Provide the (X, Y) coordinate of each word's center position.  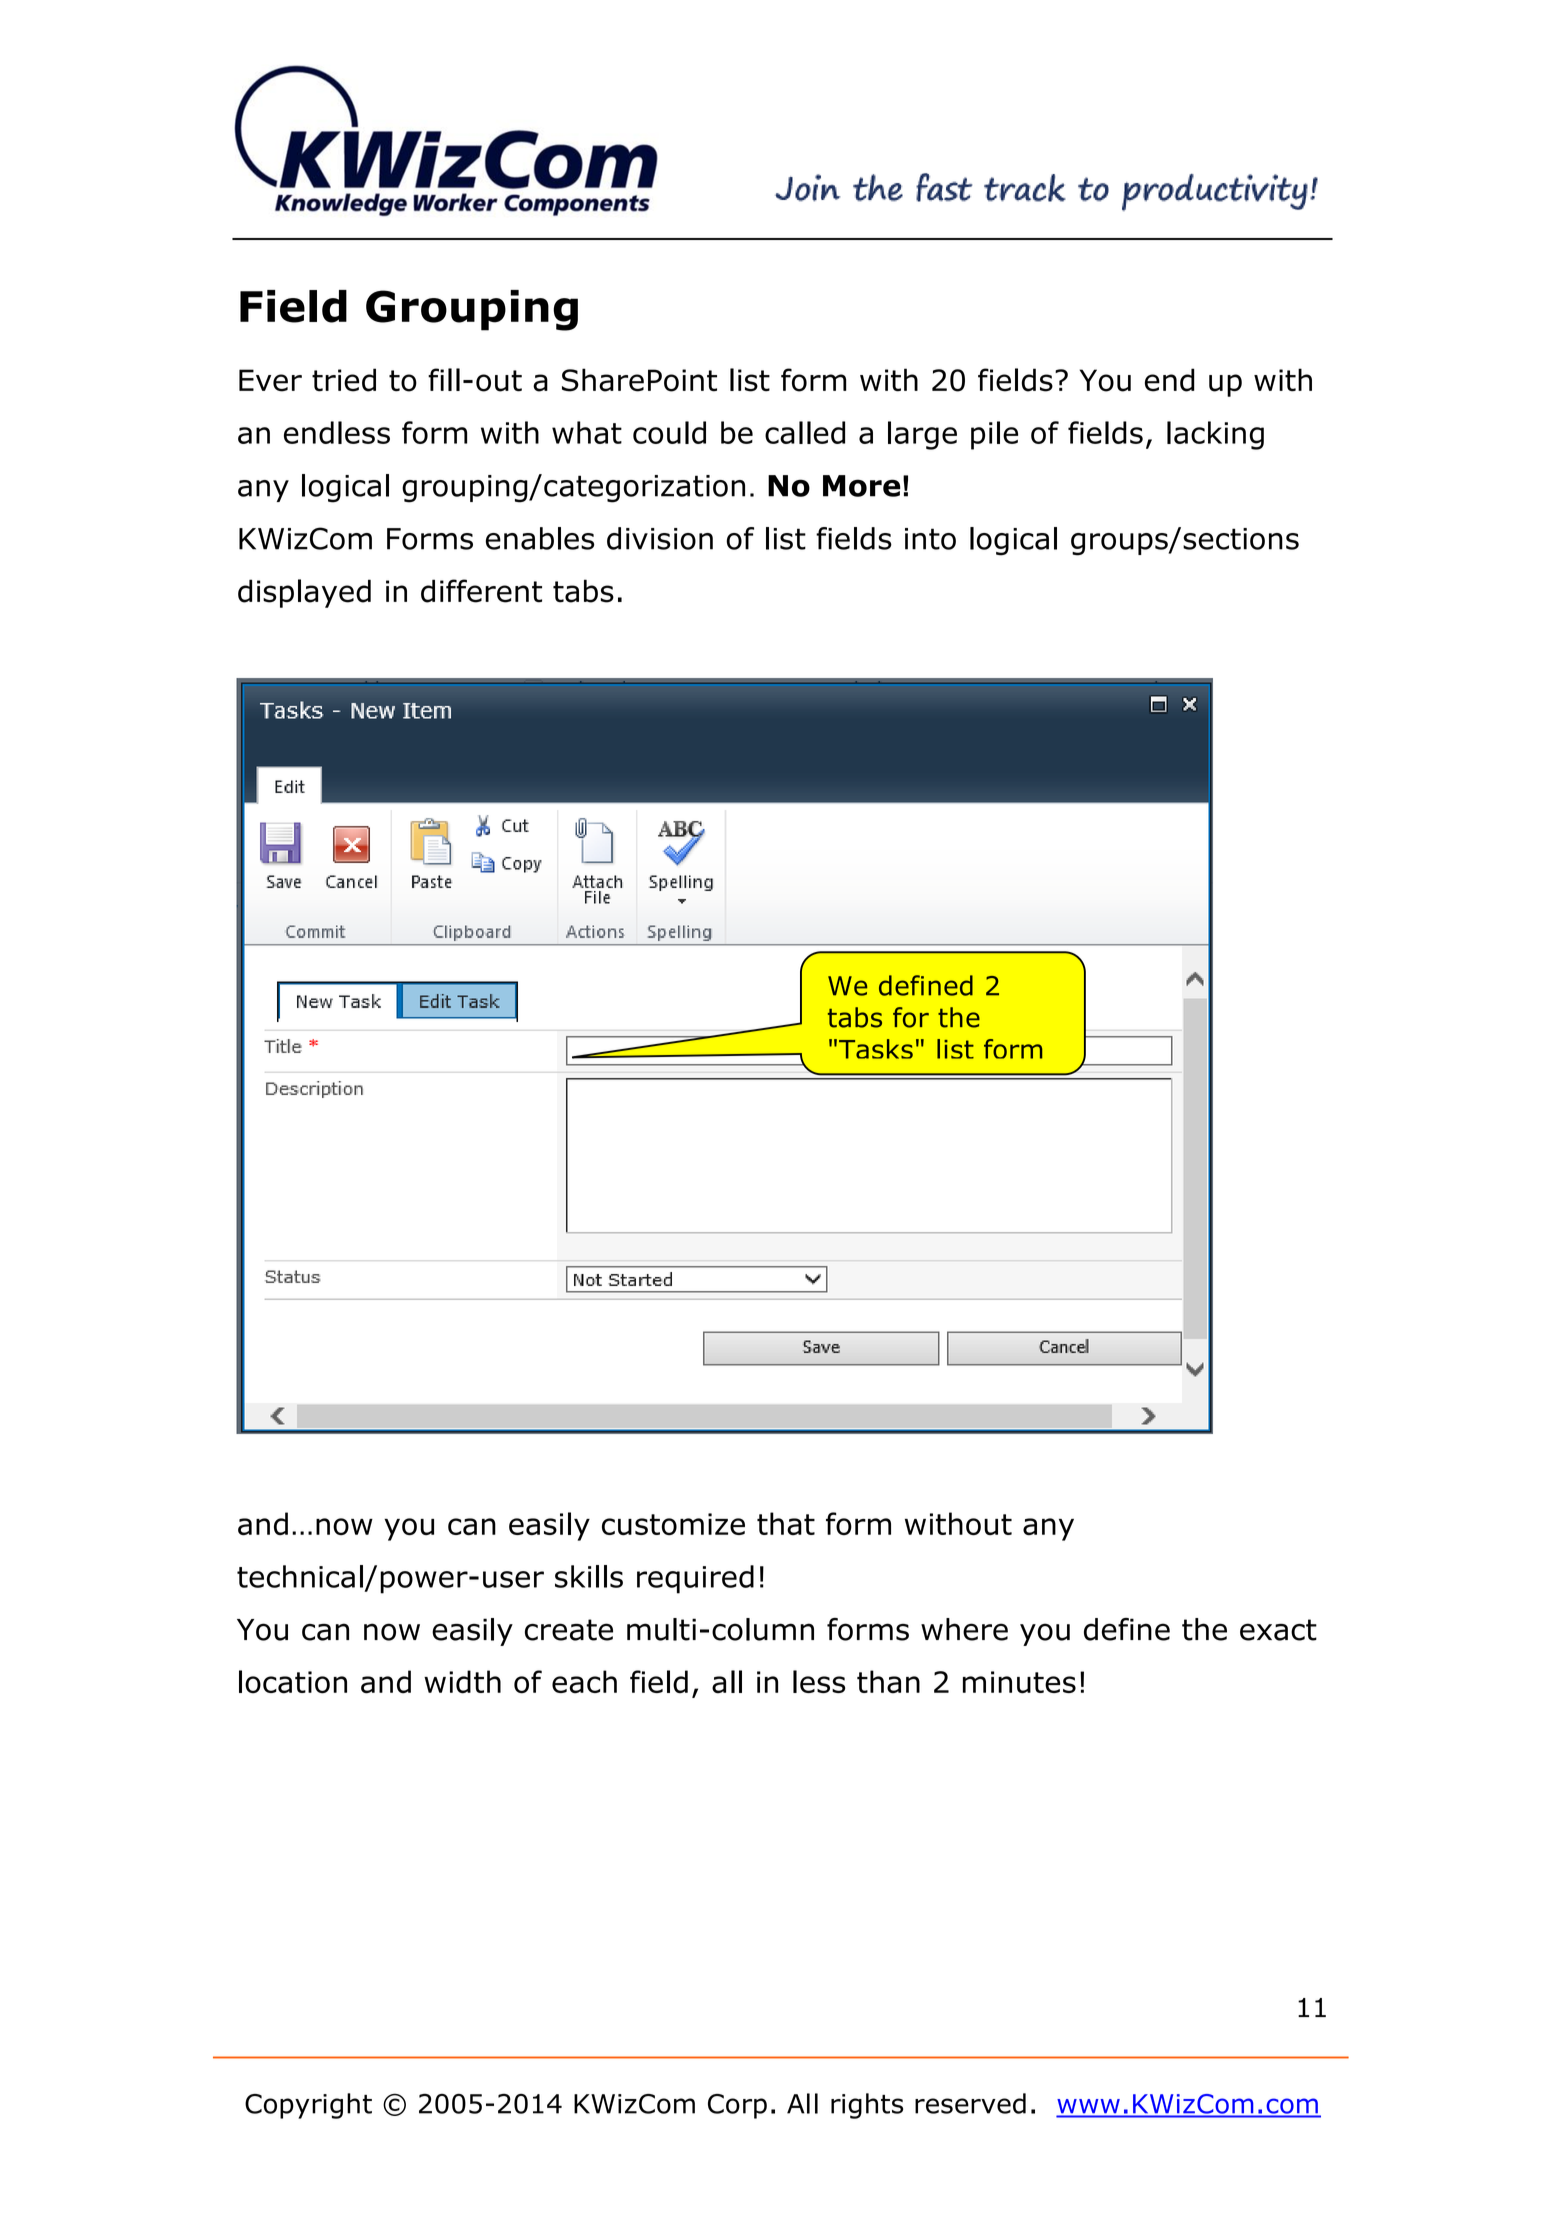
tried (344, 380)
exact (1278, 1630)
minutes (1019, 1682)
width (462, 1682)
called (805, 432)
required (695, 1579)
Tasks (876, 1049)
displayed (304, 593)
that (786, 1523)
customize (673, 1524)
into (930, 539)
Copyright (308, 2106)
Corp (737, 2106)
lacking (1215, 435)
